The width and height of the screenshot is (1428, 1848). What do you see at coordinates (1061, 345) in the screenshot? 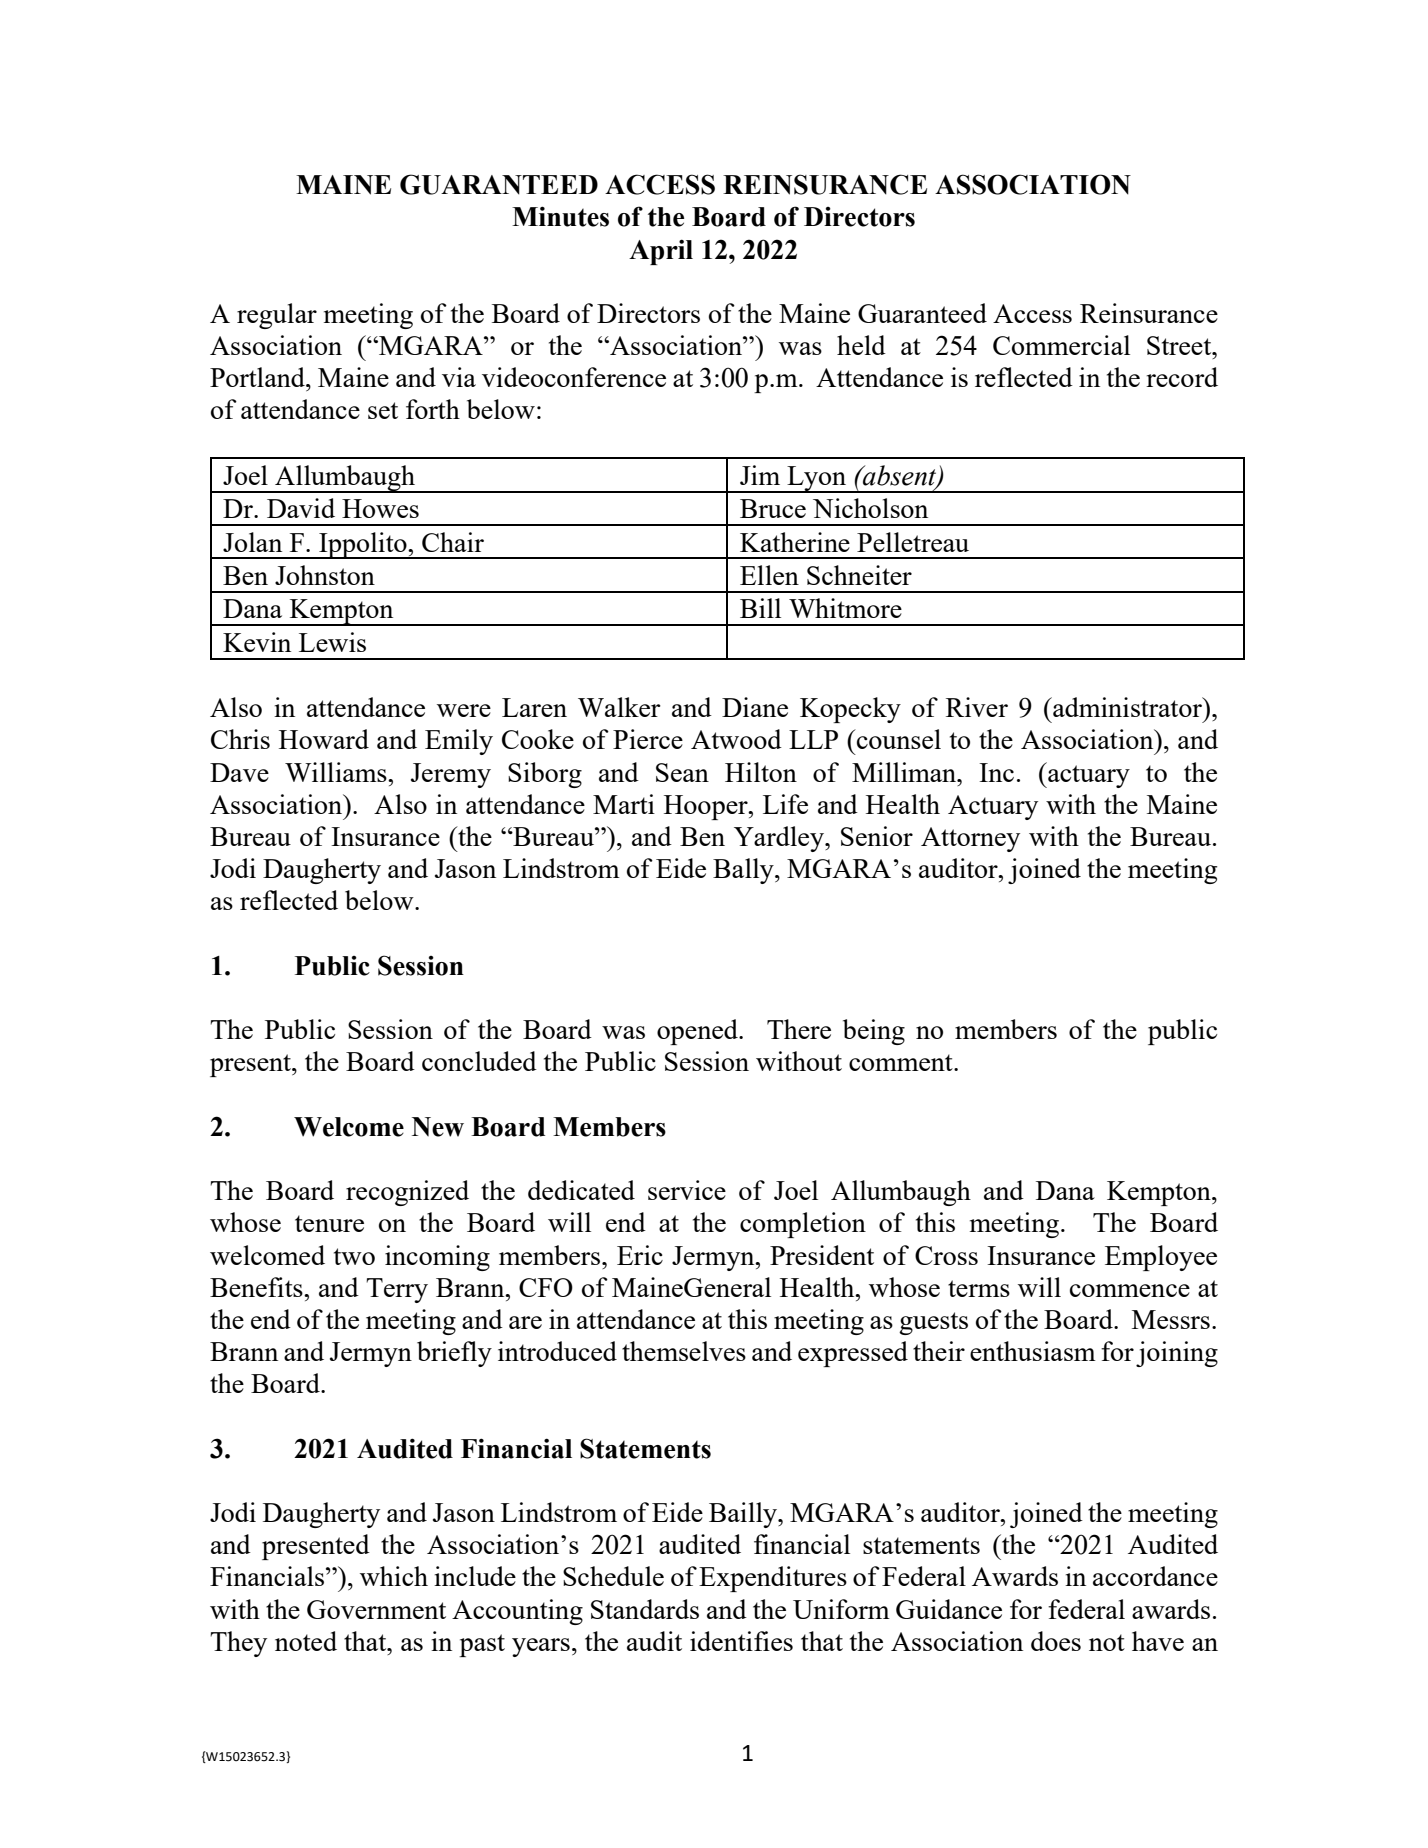
I see `Commercial` at bounding box center [1061, 345].
